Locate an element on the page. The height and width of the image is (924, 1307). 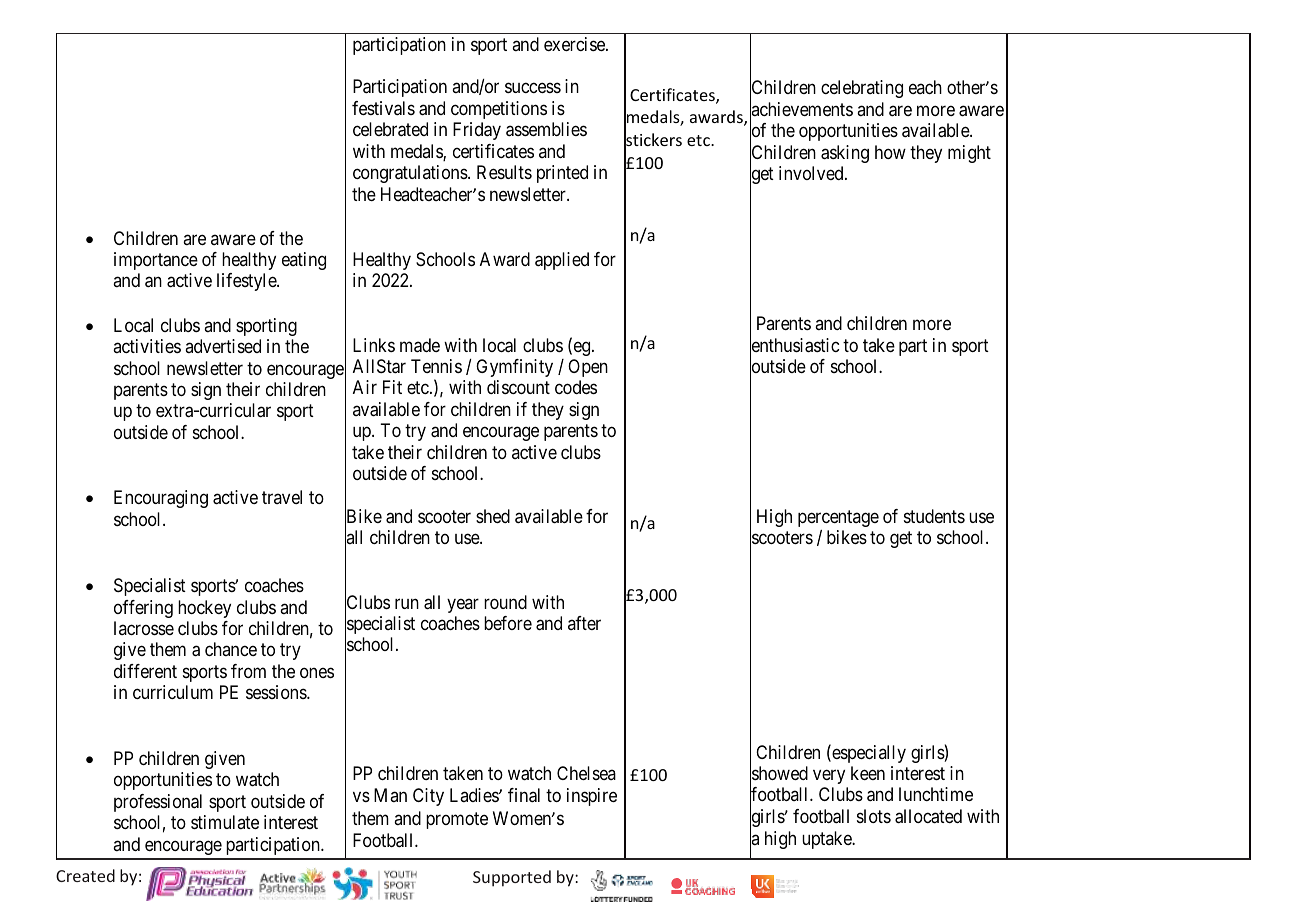
percentage is located at coordinates (838, 518).
